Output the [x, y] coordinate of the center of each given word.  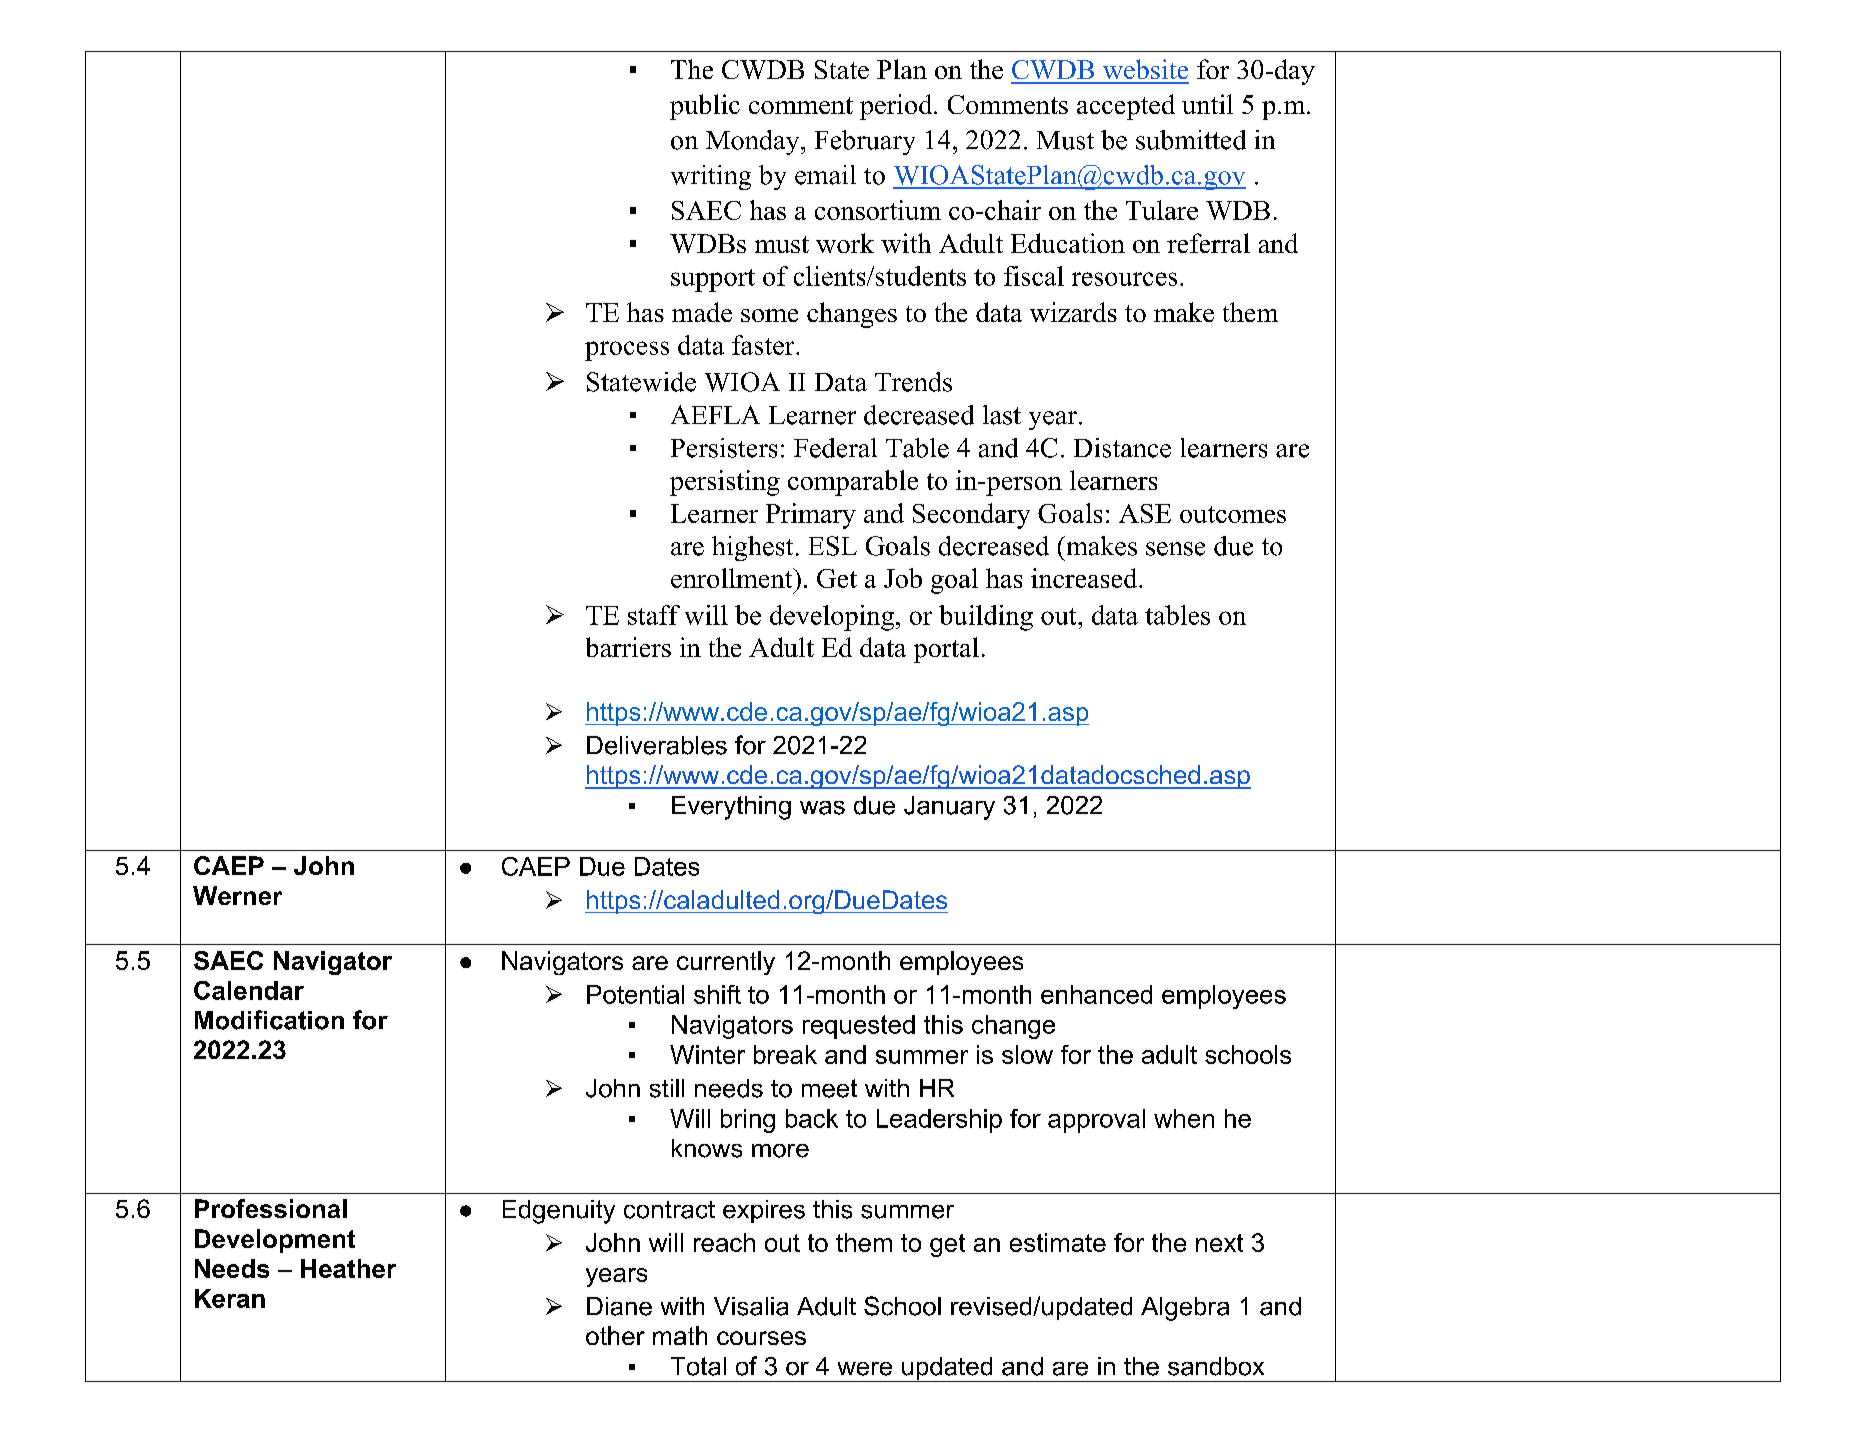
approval [1096, 1121]
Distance [1122, 448]
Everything [731, 808]
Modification [269, 1020]
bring [748, 1121]
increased [1085, 578]
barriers [628, 647]
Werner [237, 895]
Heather [348, 1268]
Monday [754, 142]
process [627, 351]
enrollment [733, 578]
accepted [1126, 107]
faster [764, 345]
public [705, 107]
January [949, 808]
